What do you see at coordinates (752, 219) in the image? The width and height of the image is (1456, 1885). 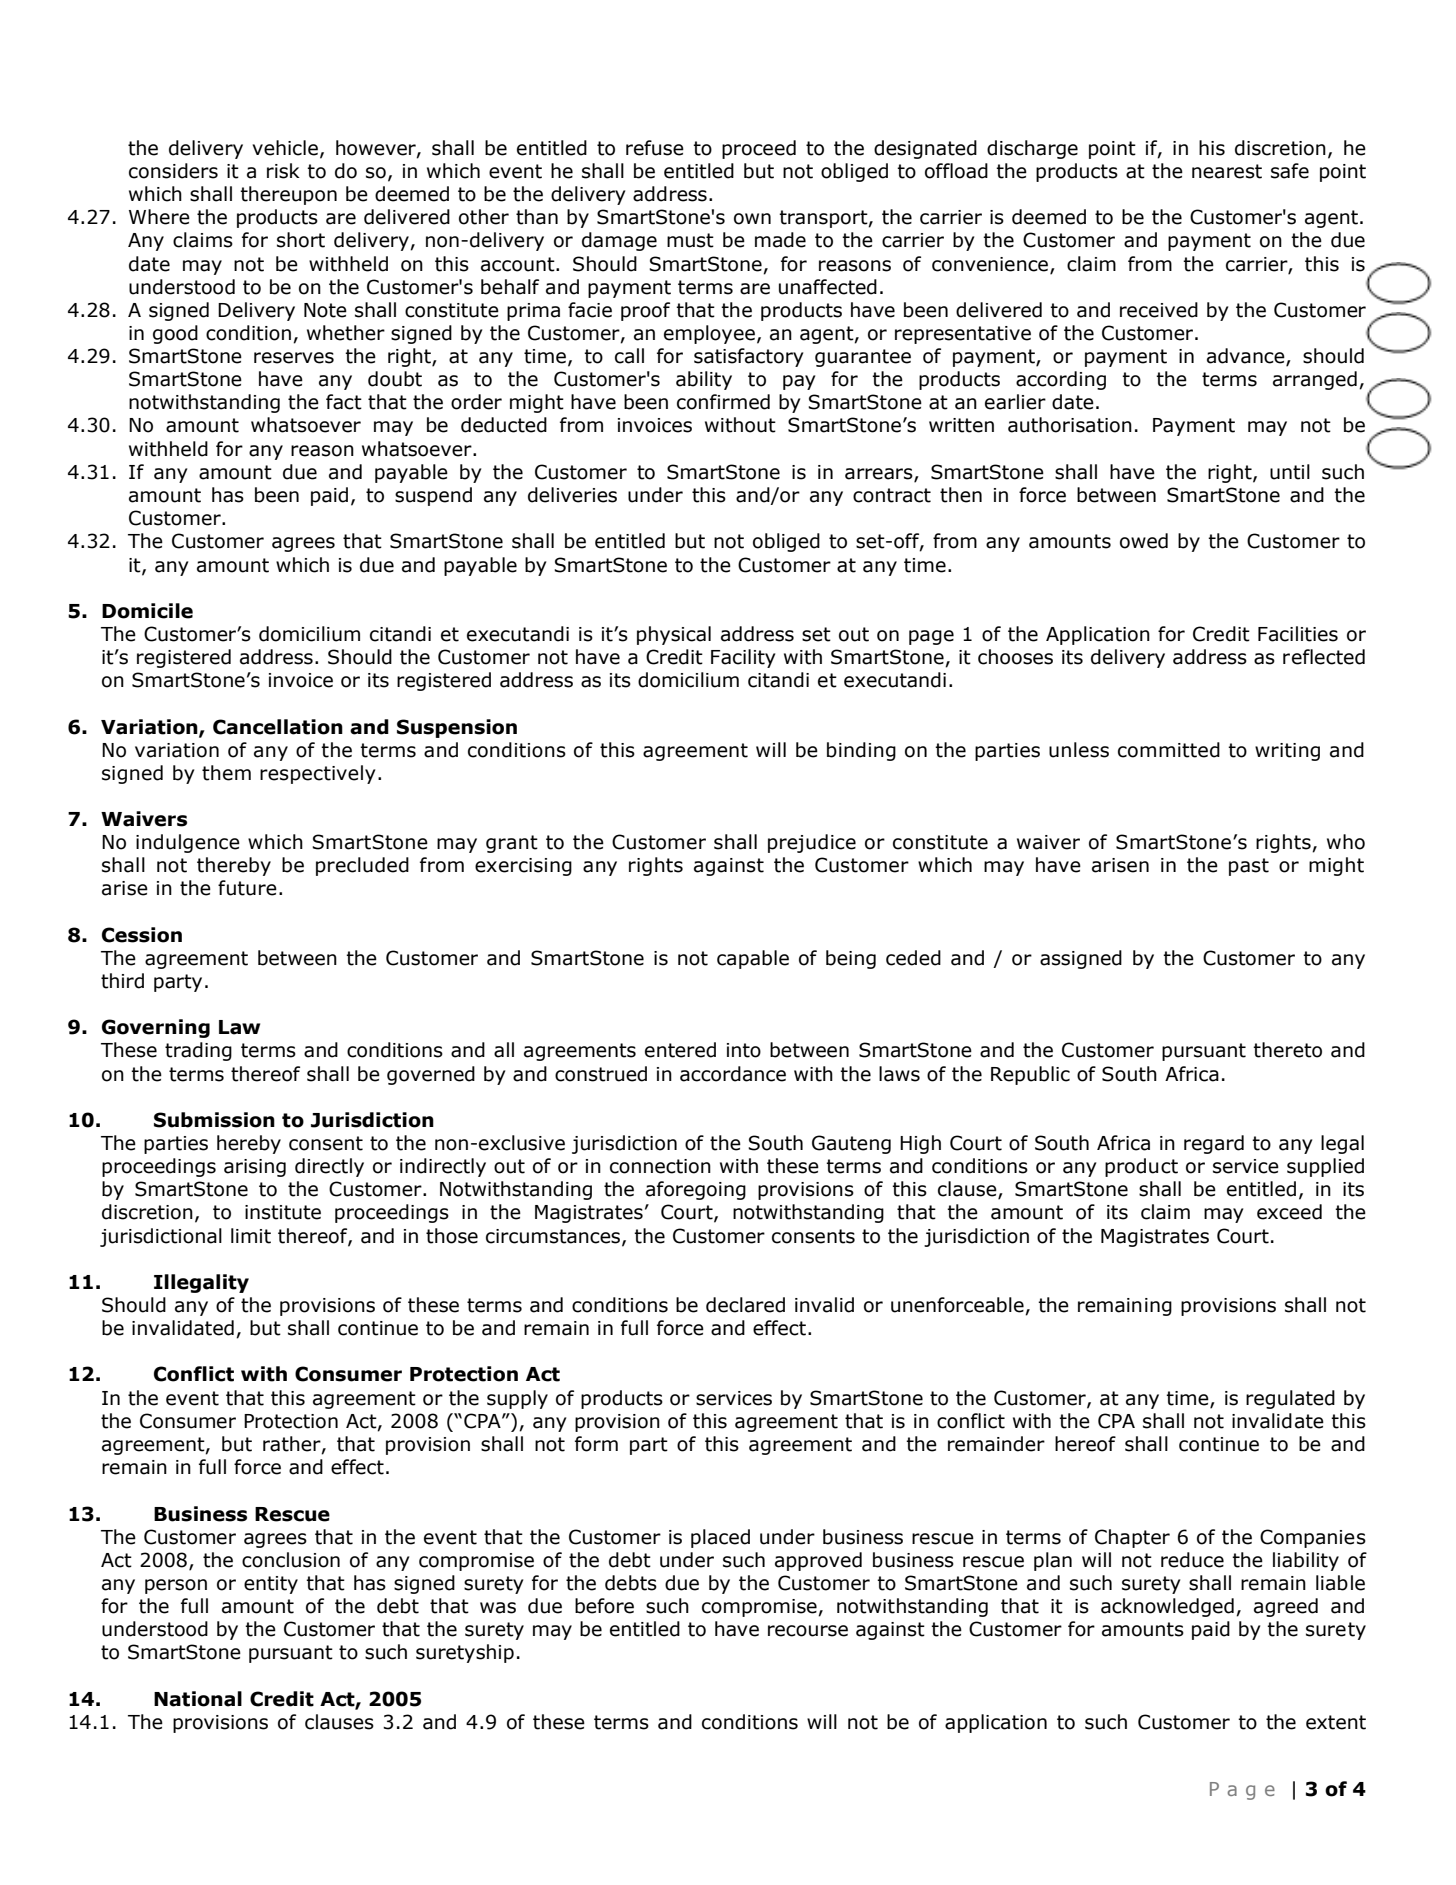 I see `own` at bounding box center [752, 219].
